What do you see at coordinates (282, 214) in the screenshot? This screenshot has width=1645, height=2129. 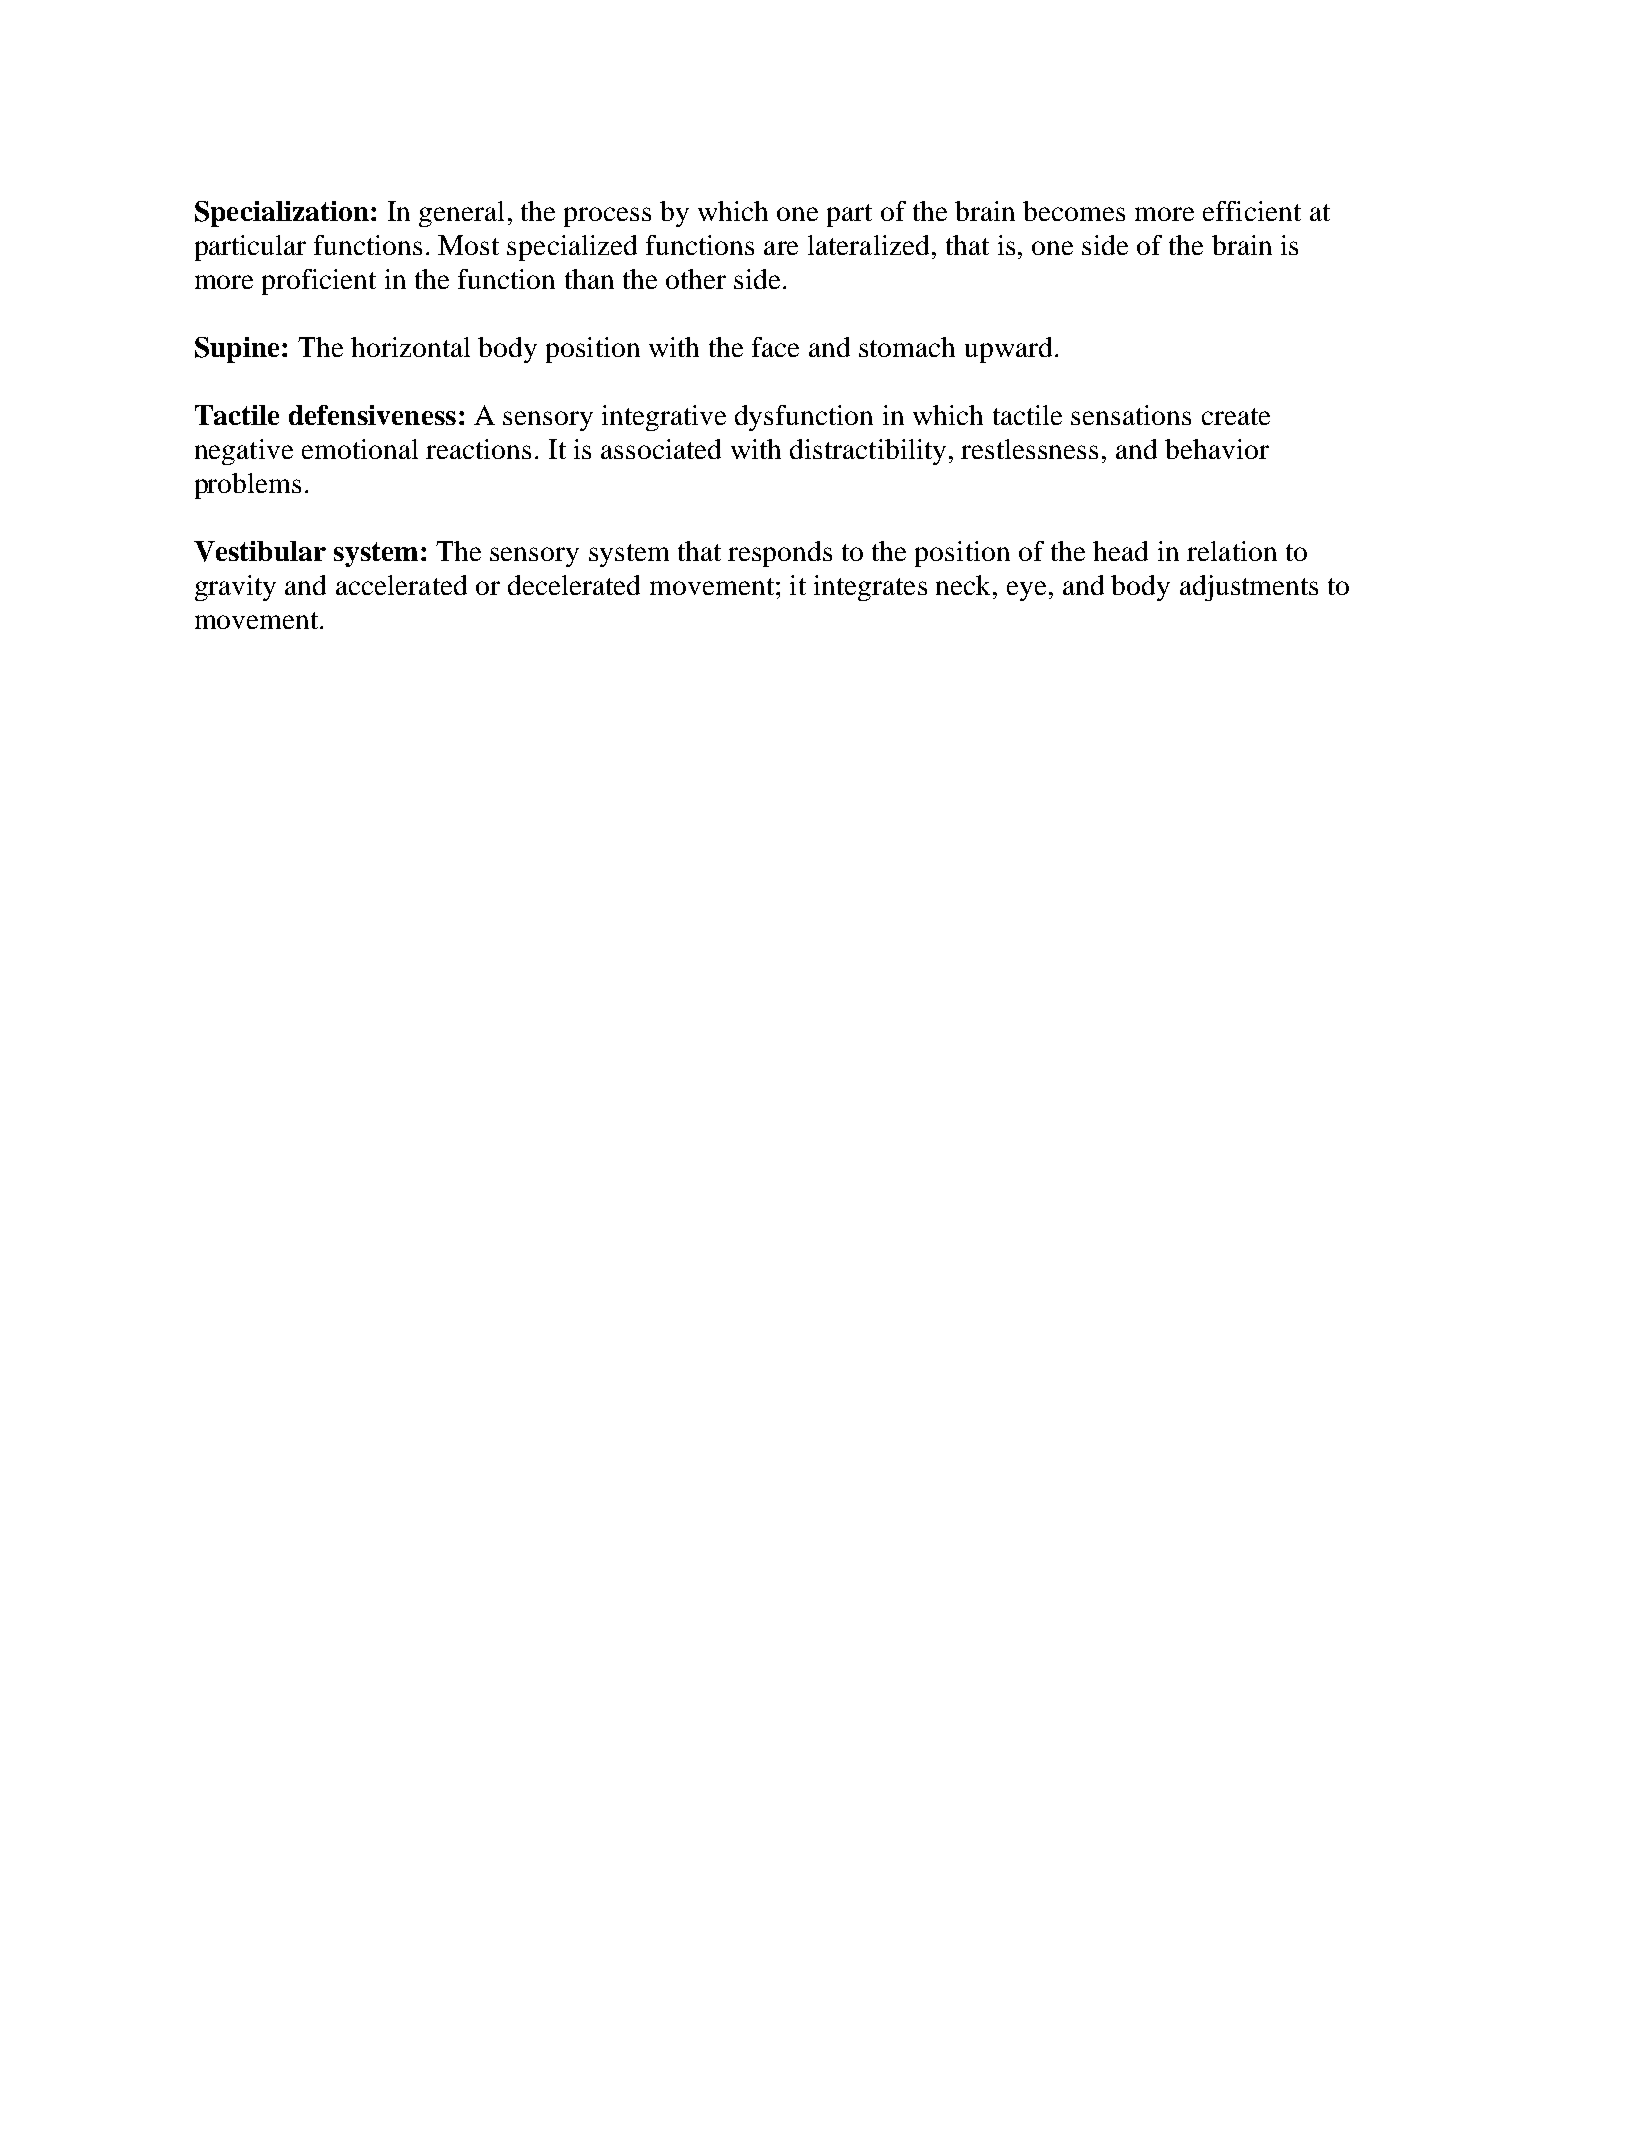 I see `Specialization` at bounding box center [282, 214].
